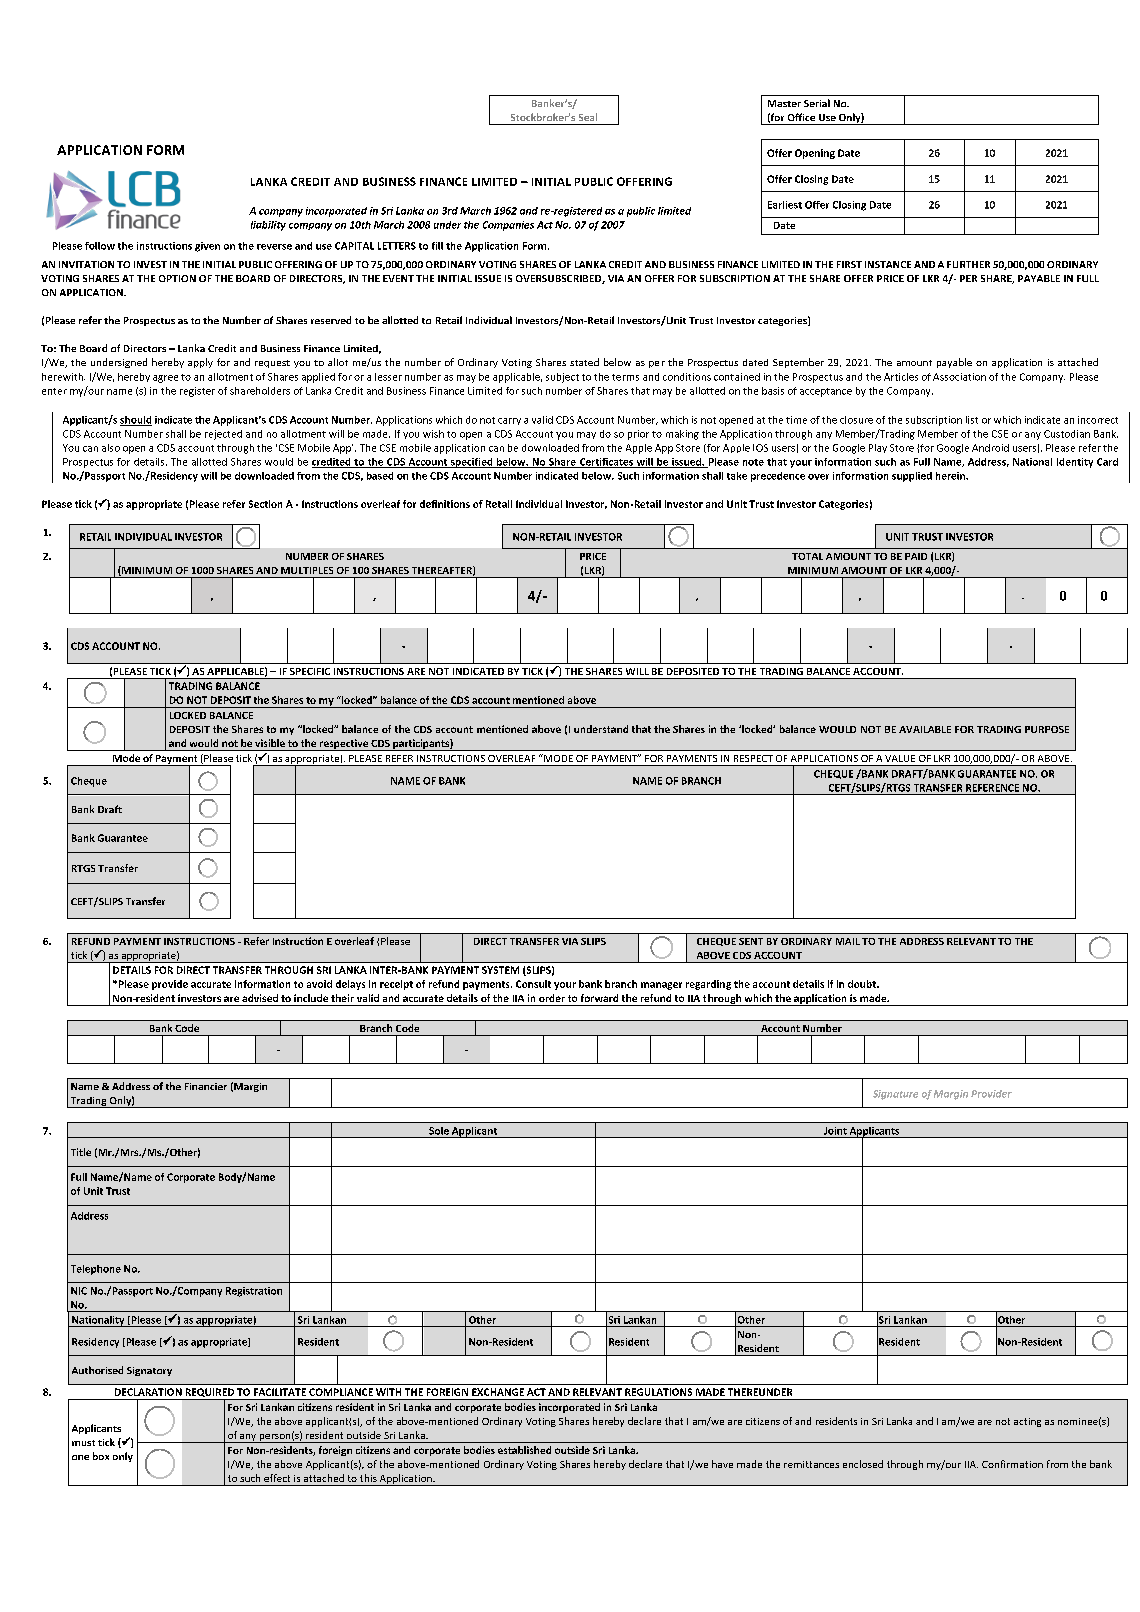  Describe the element at coordinates (206, 1086) in the page. I see `Financier` at that location.
